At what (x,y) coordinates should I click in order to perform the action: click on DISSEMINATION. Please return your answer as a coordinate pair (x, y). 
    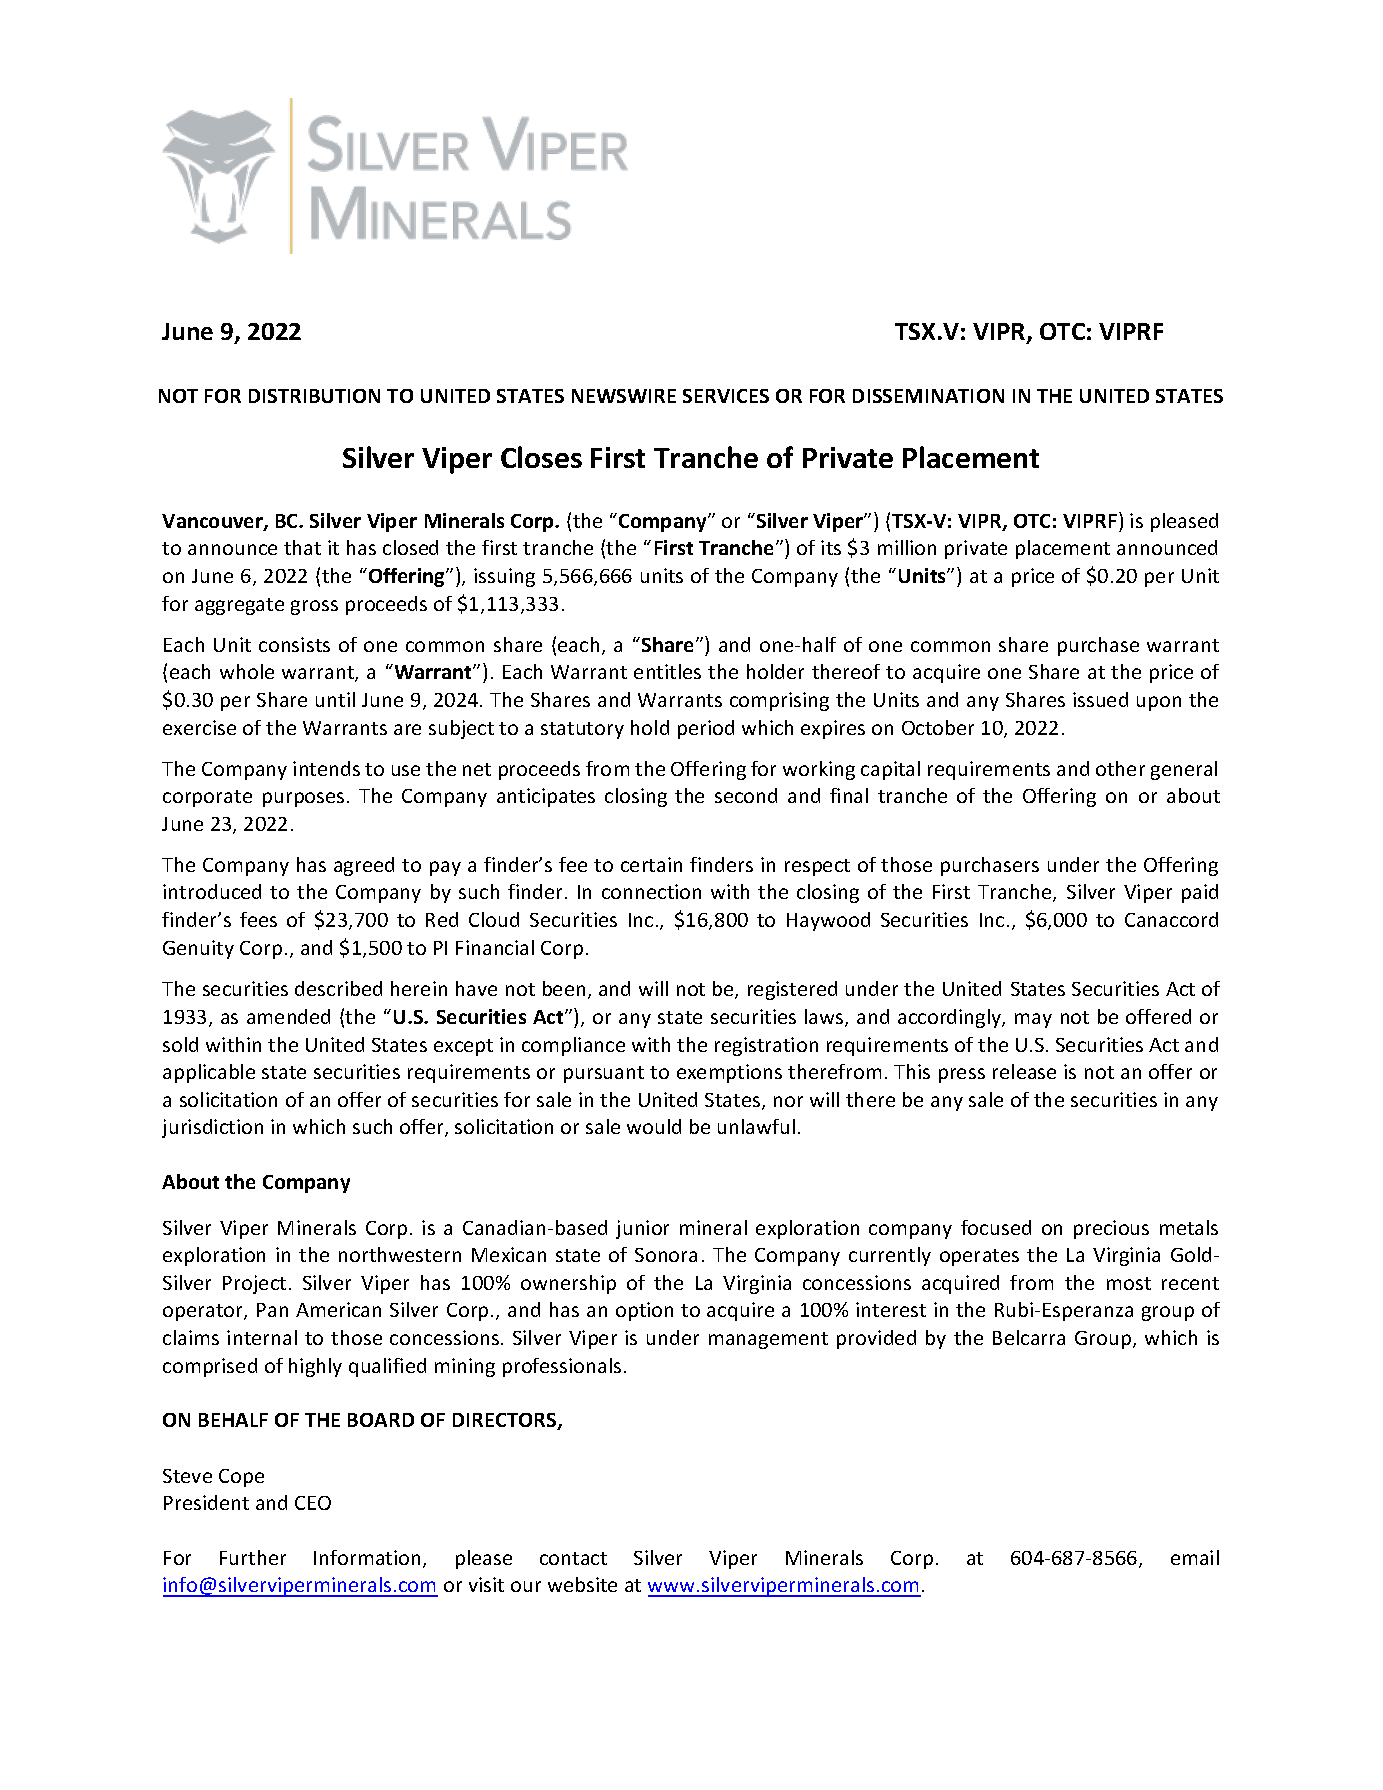
    Looking at the image, I should click on (928, 396).
